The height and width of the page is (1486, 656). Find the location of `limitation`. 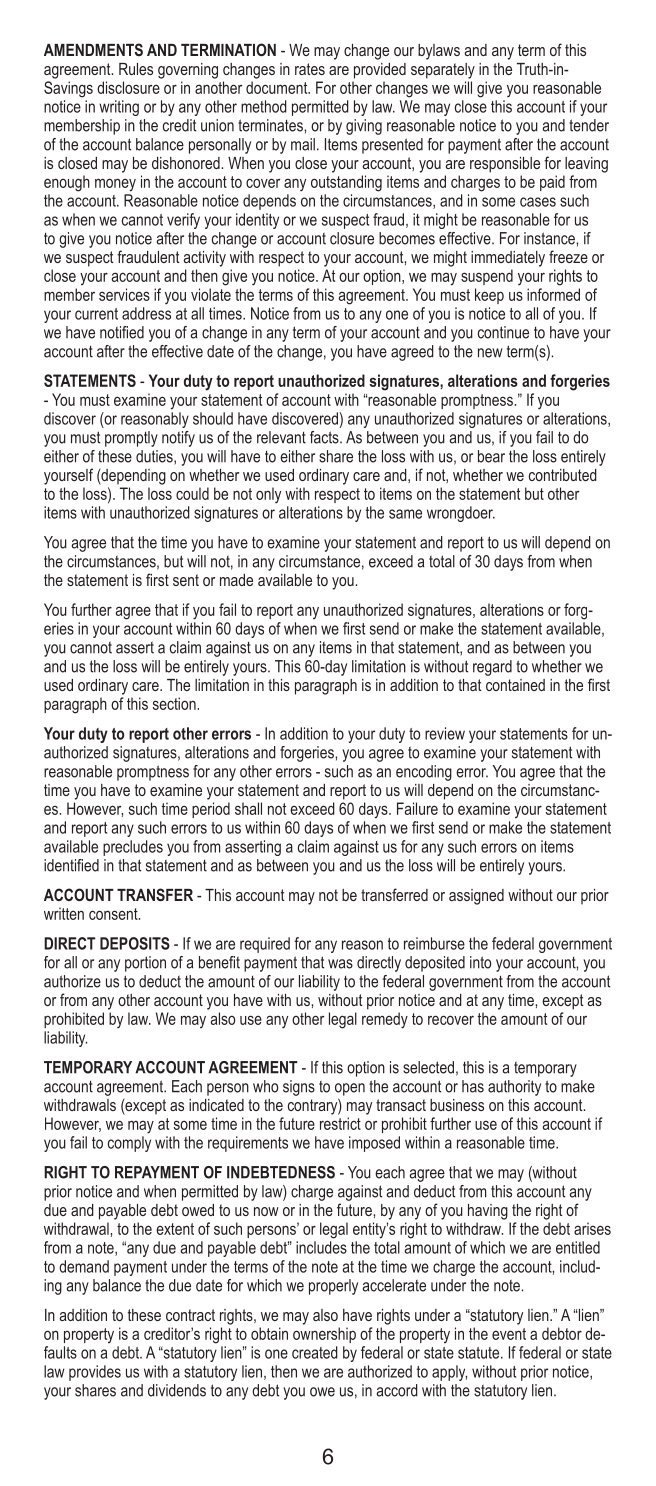

limitation is located at coordinates (379, 666).
